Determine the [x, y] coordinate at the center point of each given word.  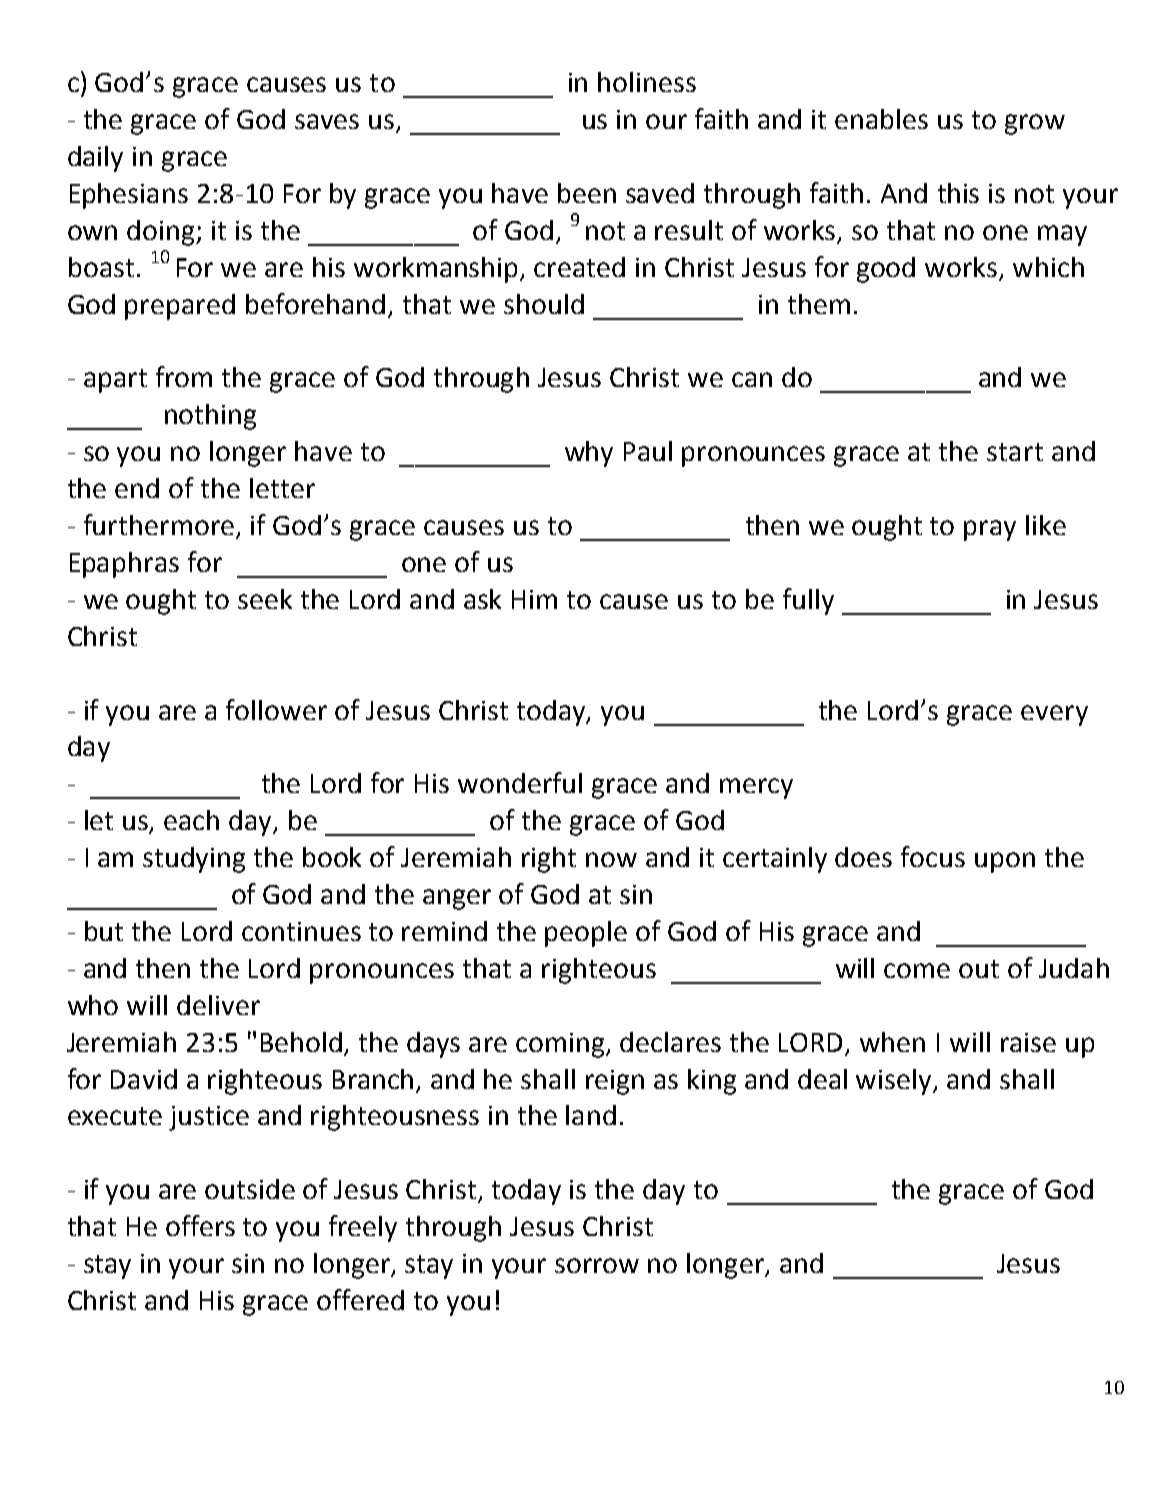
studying [194, 860]
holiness [647, 82]
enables [881, 119]
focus [933, 856]
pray [990, 530]
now [611, 859]
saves [327, 121]
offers [200, 1225]
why [589, 454]
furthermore [159, 524]
